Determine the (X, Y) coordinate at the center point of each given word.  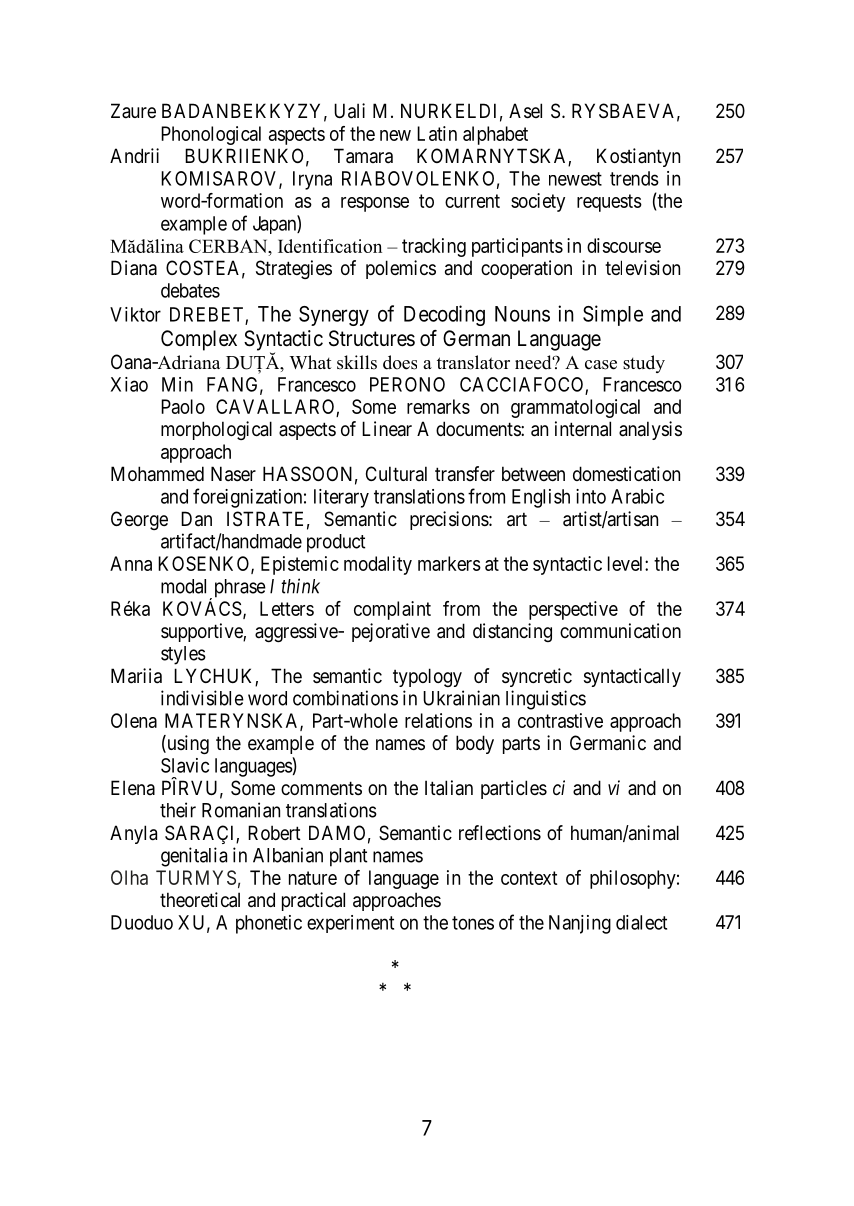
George (139, 520)
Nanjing (580, 924)
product (336, 543)
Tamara (363, 156)
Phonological (211, 135)
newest (575, 179)
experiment (350, 924)
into (591, 496)
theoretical (200, 900)
